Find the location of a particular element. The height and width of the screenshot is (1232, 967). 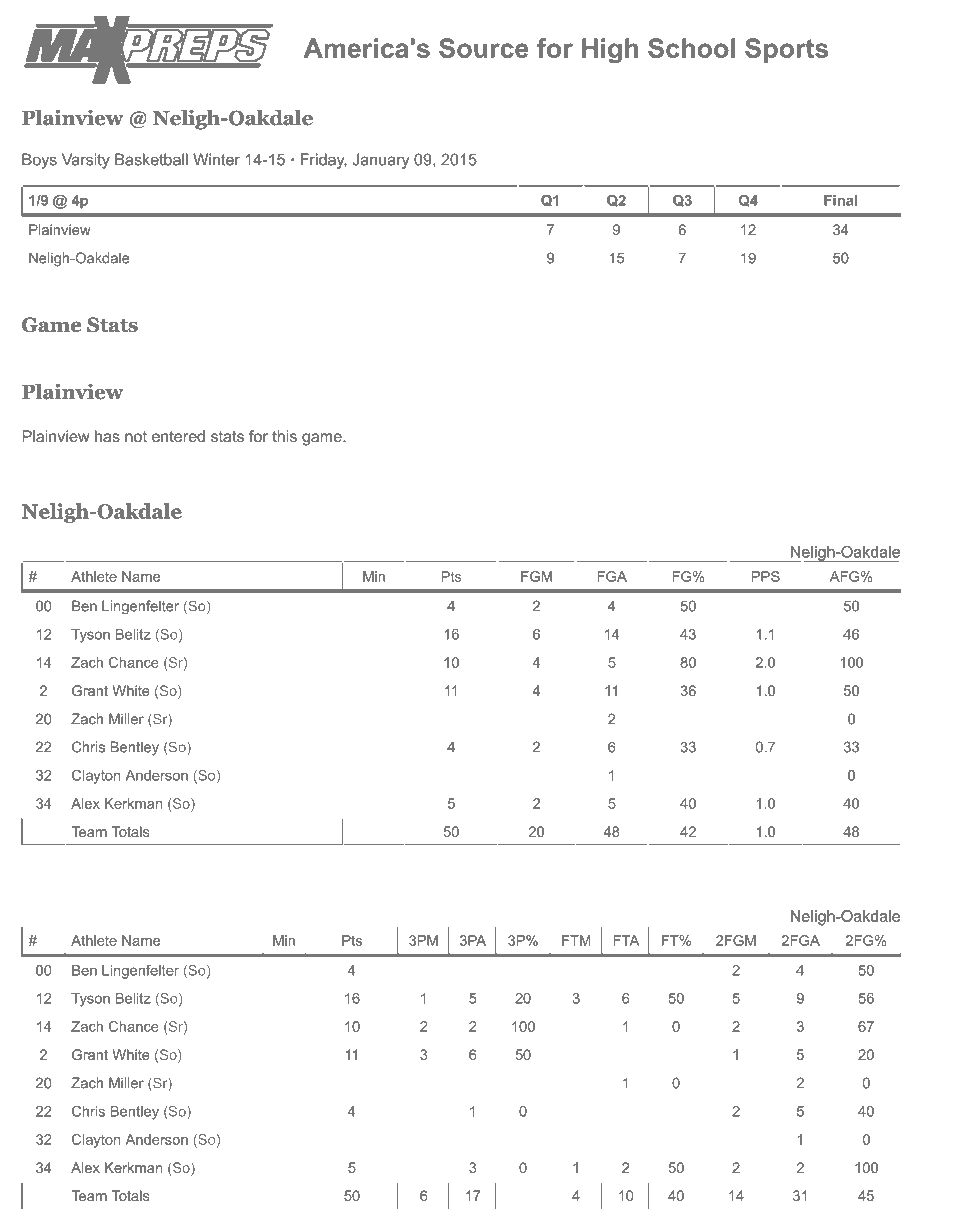

this is located at coordinates (284, 436).
